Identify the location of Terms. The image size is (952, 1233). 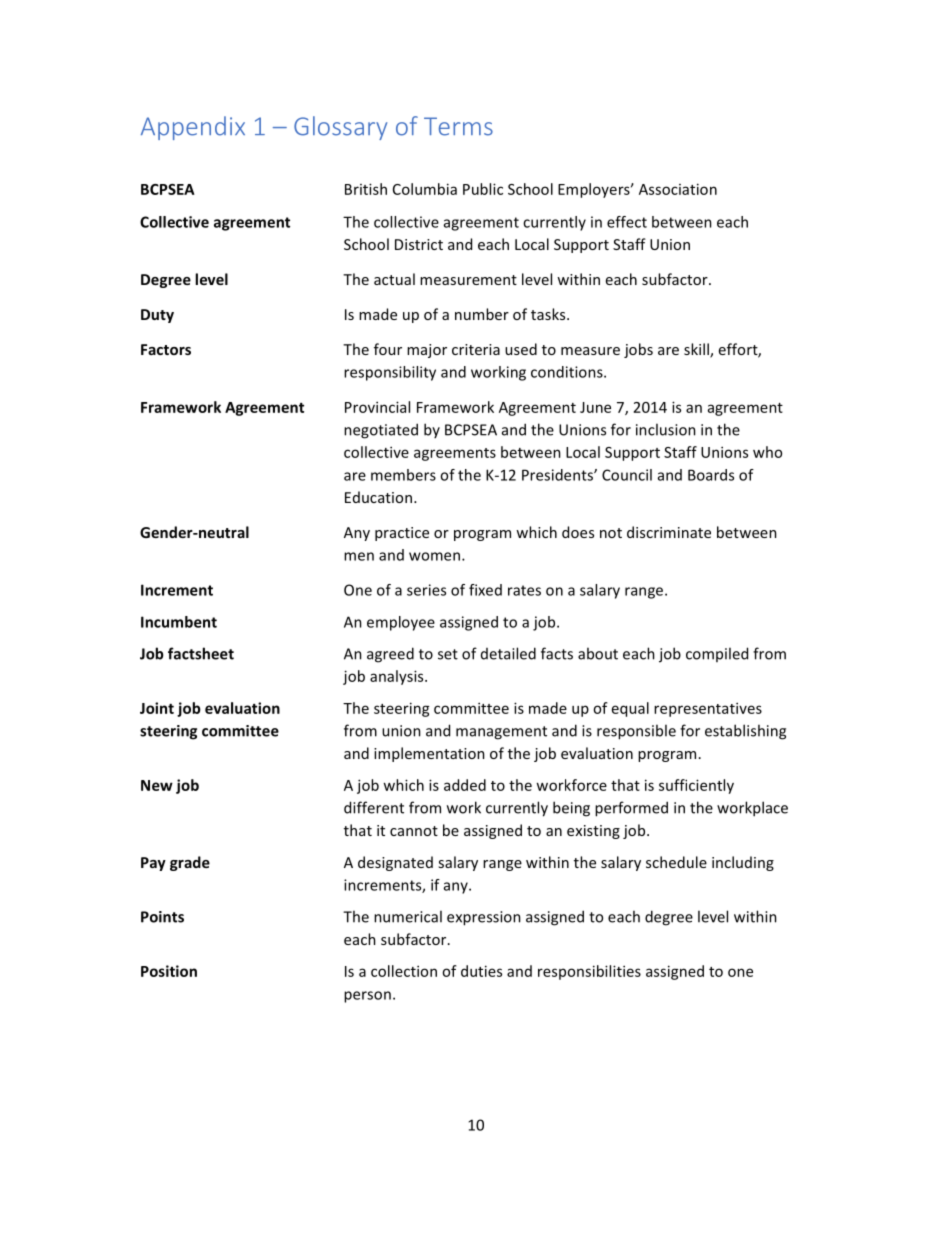
(458, 126).
